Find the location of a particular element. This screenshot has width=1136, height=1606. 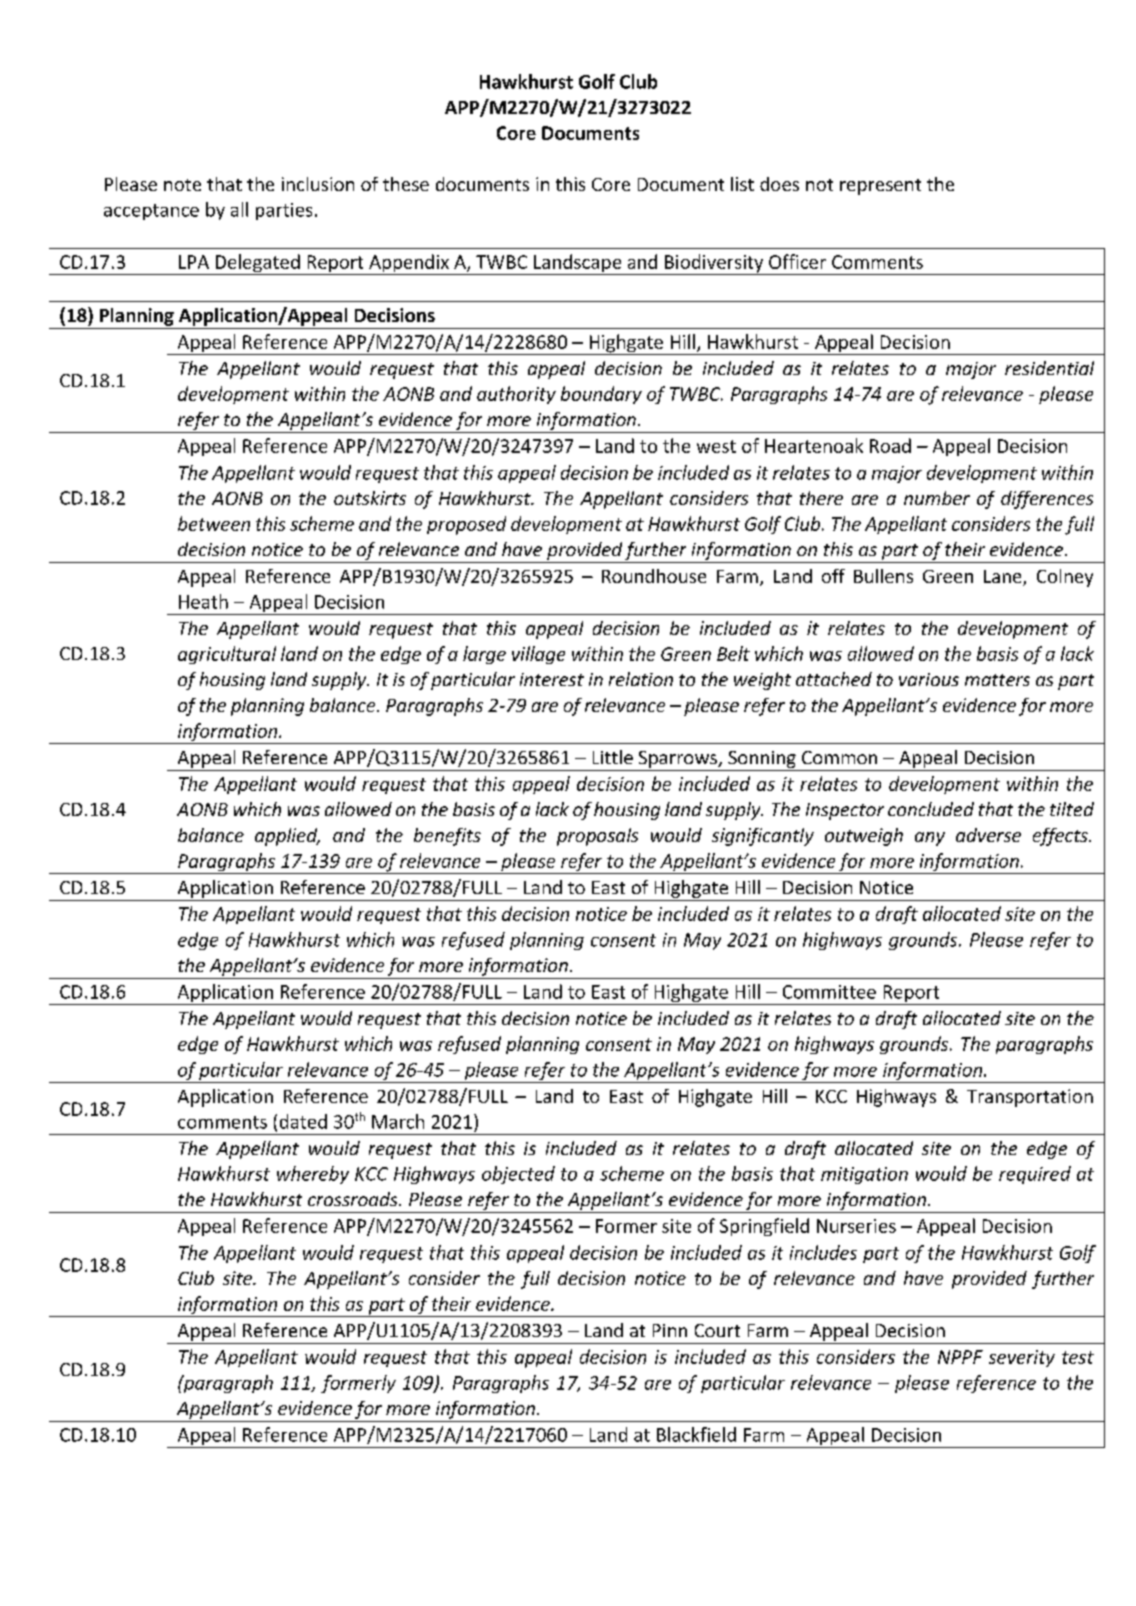

whereby is located at coordinates (313, 1175).
